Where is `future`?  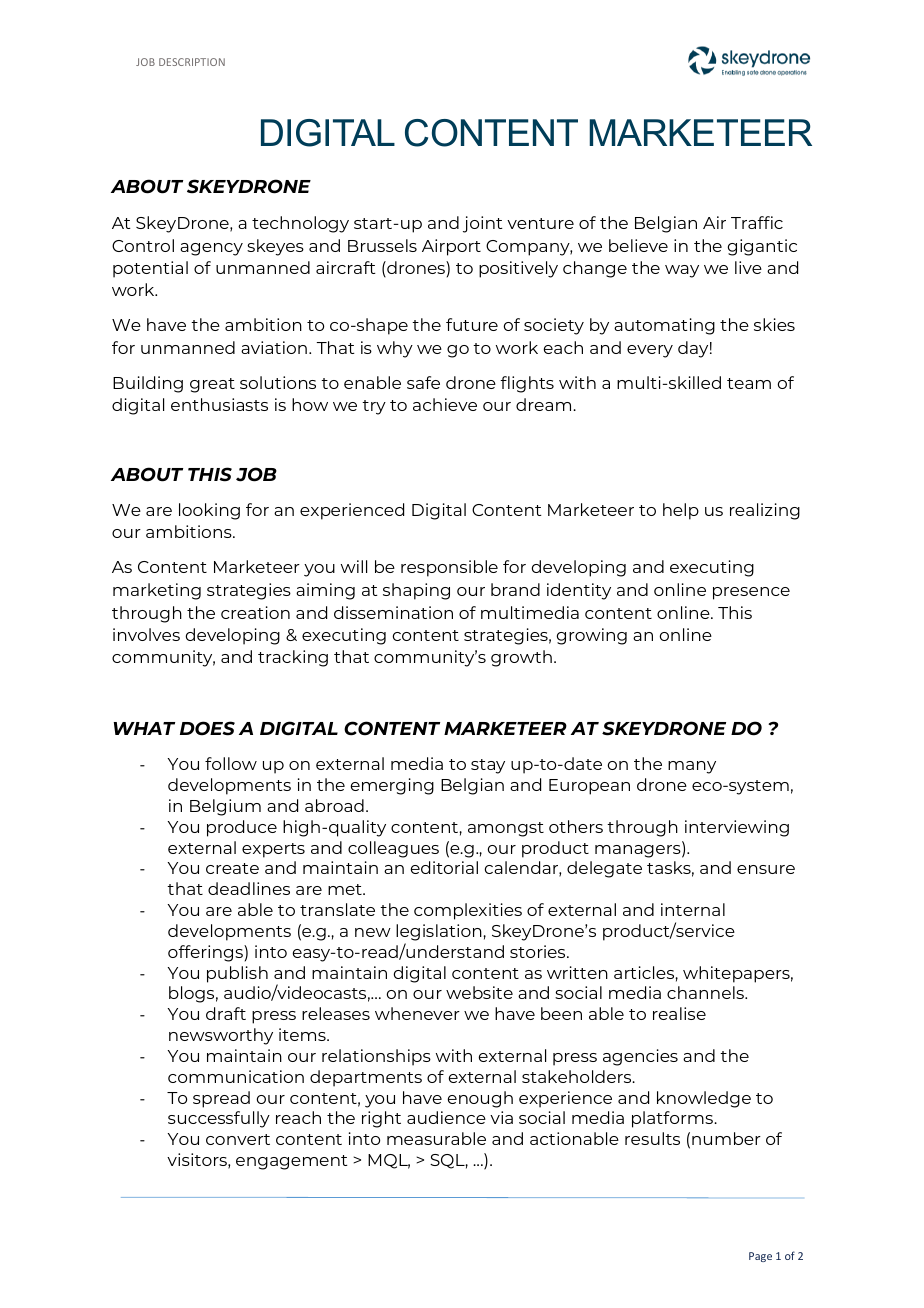
future is located at coordinates (472, 324).
